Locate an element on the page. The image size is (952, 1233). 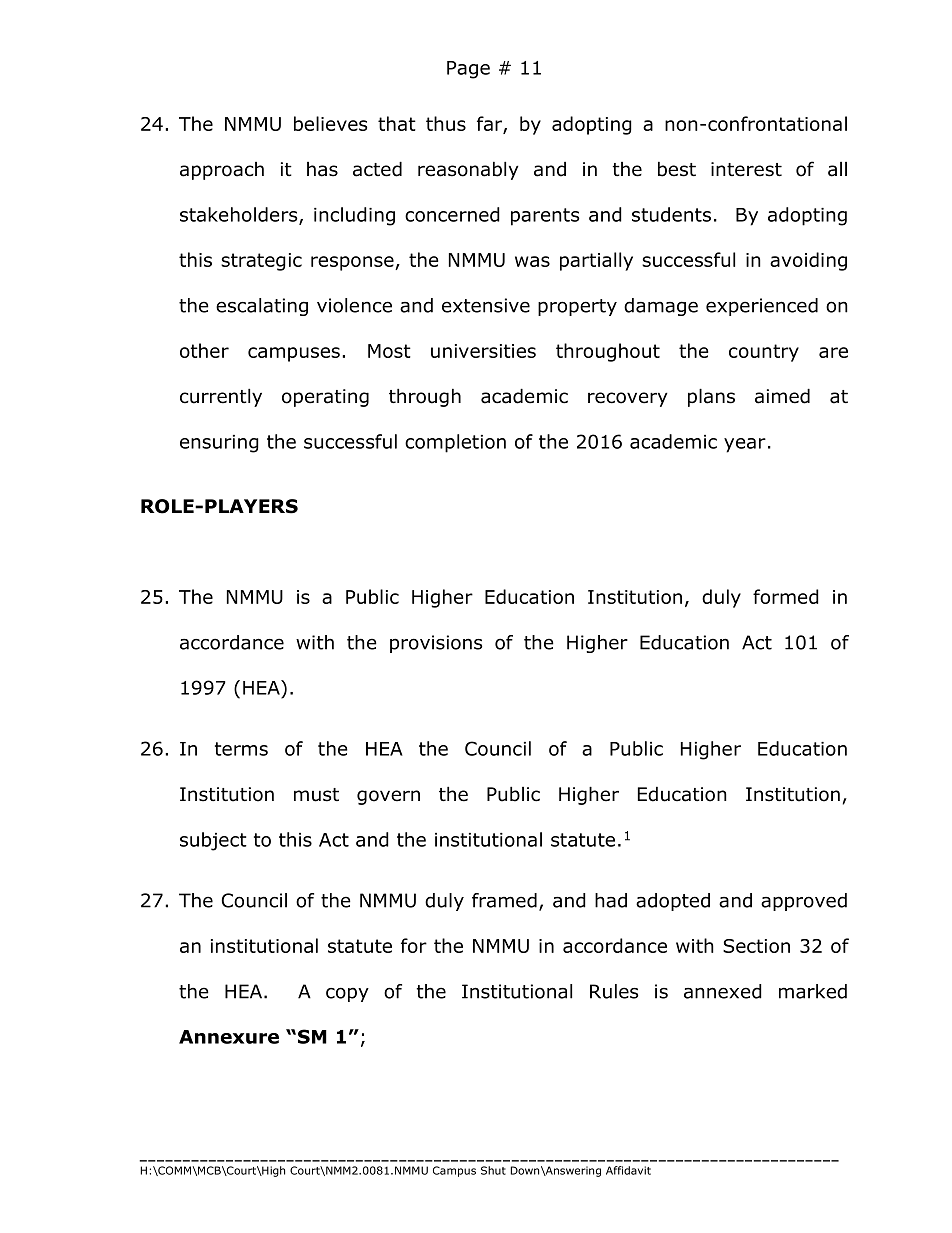
copy is located at coordinates (347, 994).
